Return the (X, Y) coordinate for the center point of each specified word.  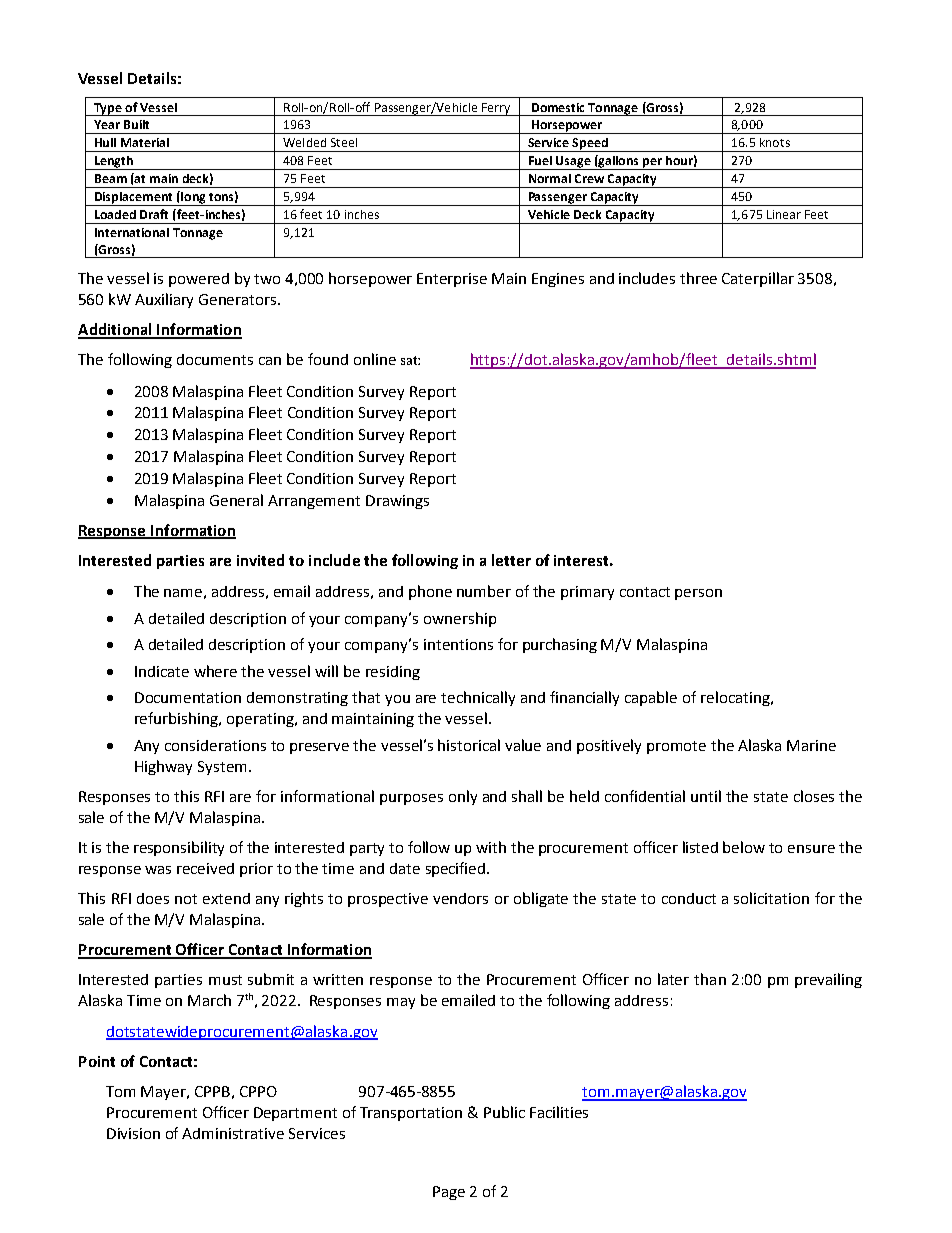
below (744, 847)
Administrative (233, 1133)
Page (449, 1193)
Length (113, 163)
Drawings (397, 502)
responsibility (179, 848)
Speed (590, 145)
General (236, 500)
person (698, 594)
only (463, 797)
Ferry (496, 109)
